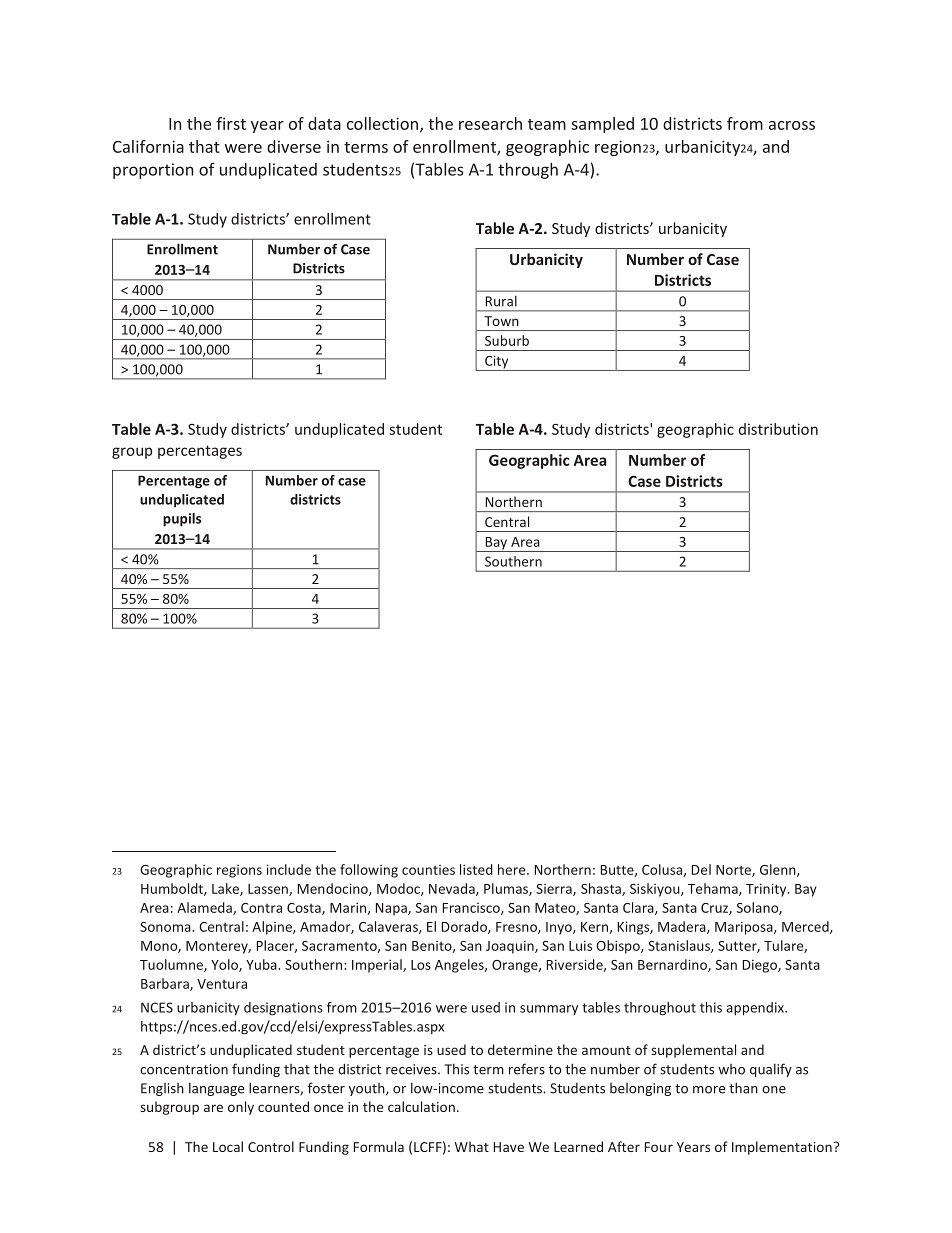 The image size is (952, 1233). Describe the element at coordinates (709, 1090) in the screenshot. I see `more` at that location.
